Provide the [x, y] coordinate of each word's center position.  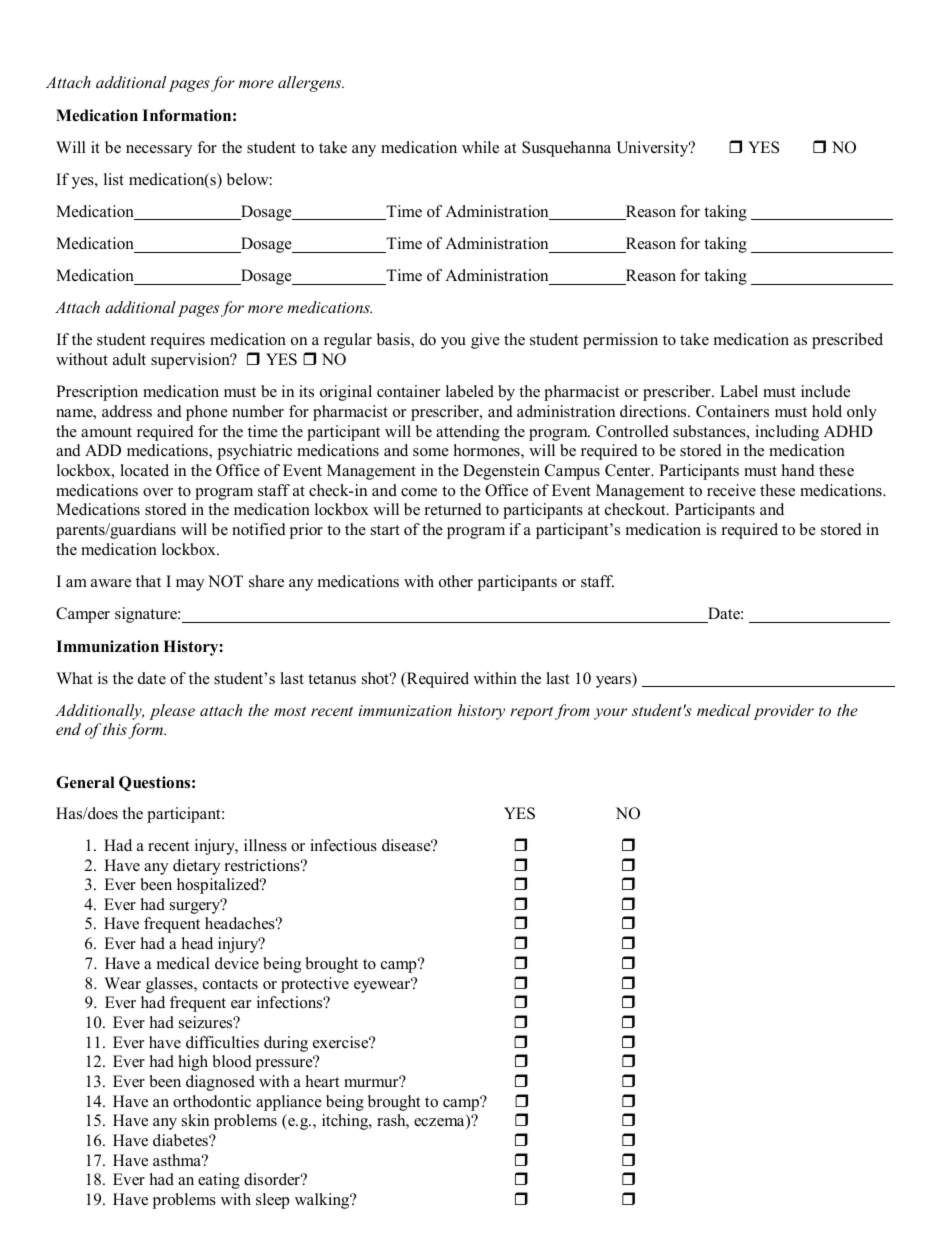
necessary [159, 151]
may [190, 585]
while [480, 147]
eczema [440, 1124]
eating [219, 1181]
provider [783, 712]
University [653, 149]
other [456, 581]
